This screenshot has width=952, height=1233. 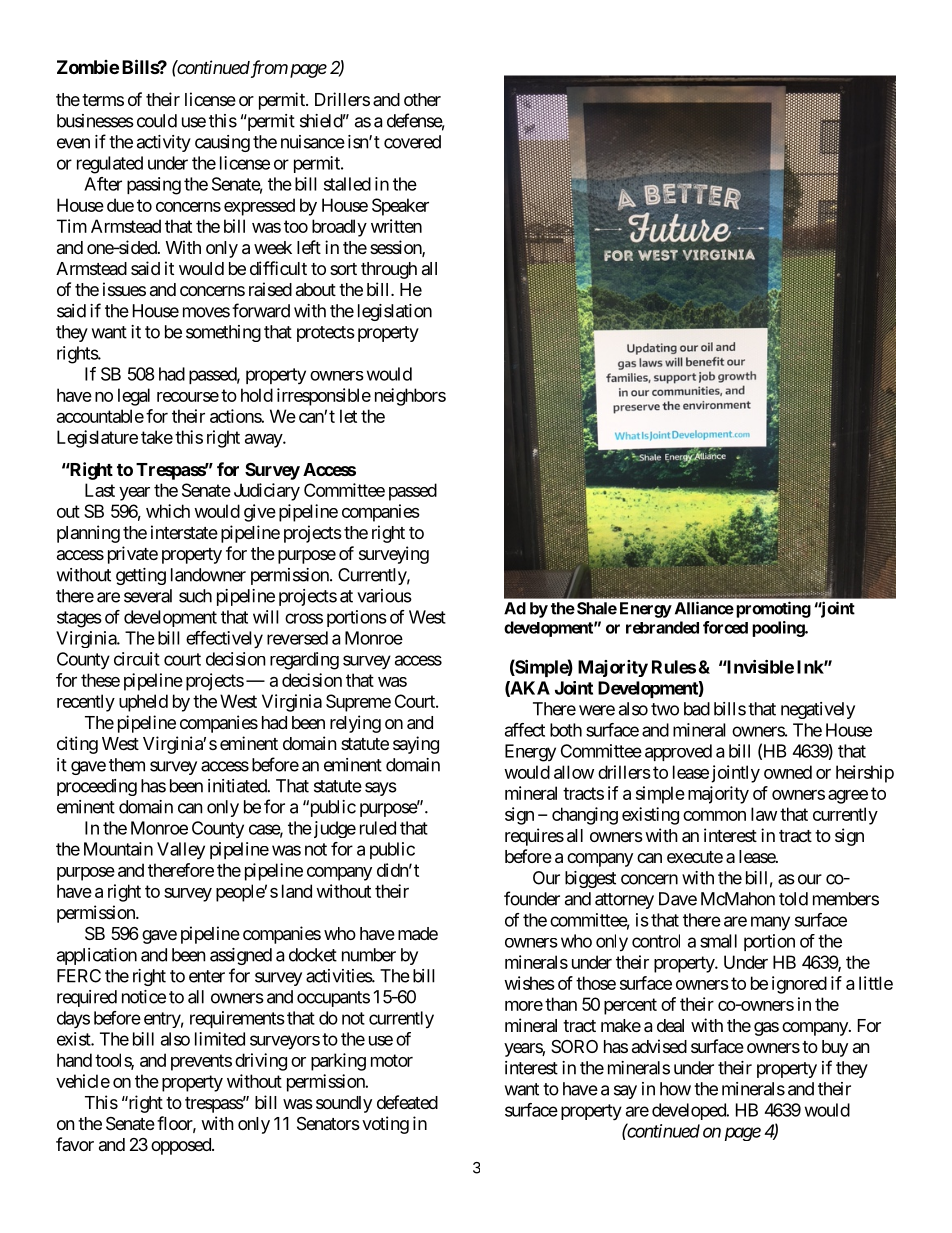 What do you see at coordinates (157, 121) in the screenshot?
I see `could` at bounding box center [157, 121].
